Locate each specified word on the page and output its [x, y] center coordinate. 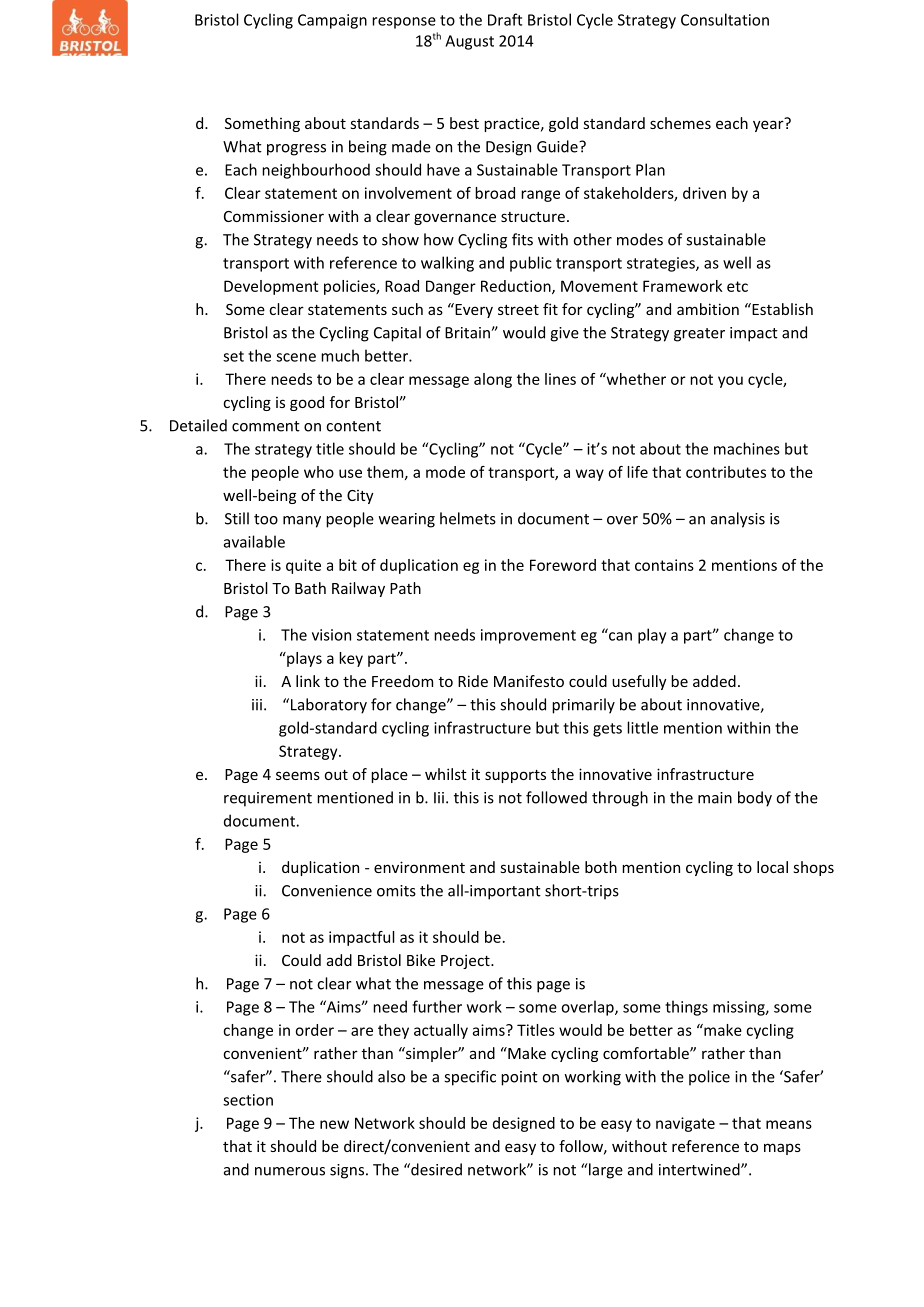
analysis [738, 520]
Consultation [725, 19]
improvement [528, 636]
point [519, 1078]
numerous [290, 1171]
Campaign [332, 21]
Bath [310, 588]
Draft [505, 19]
